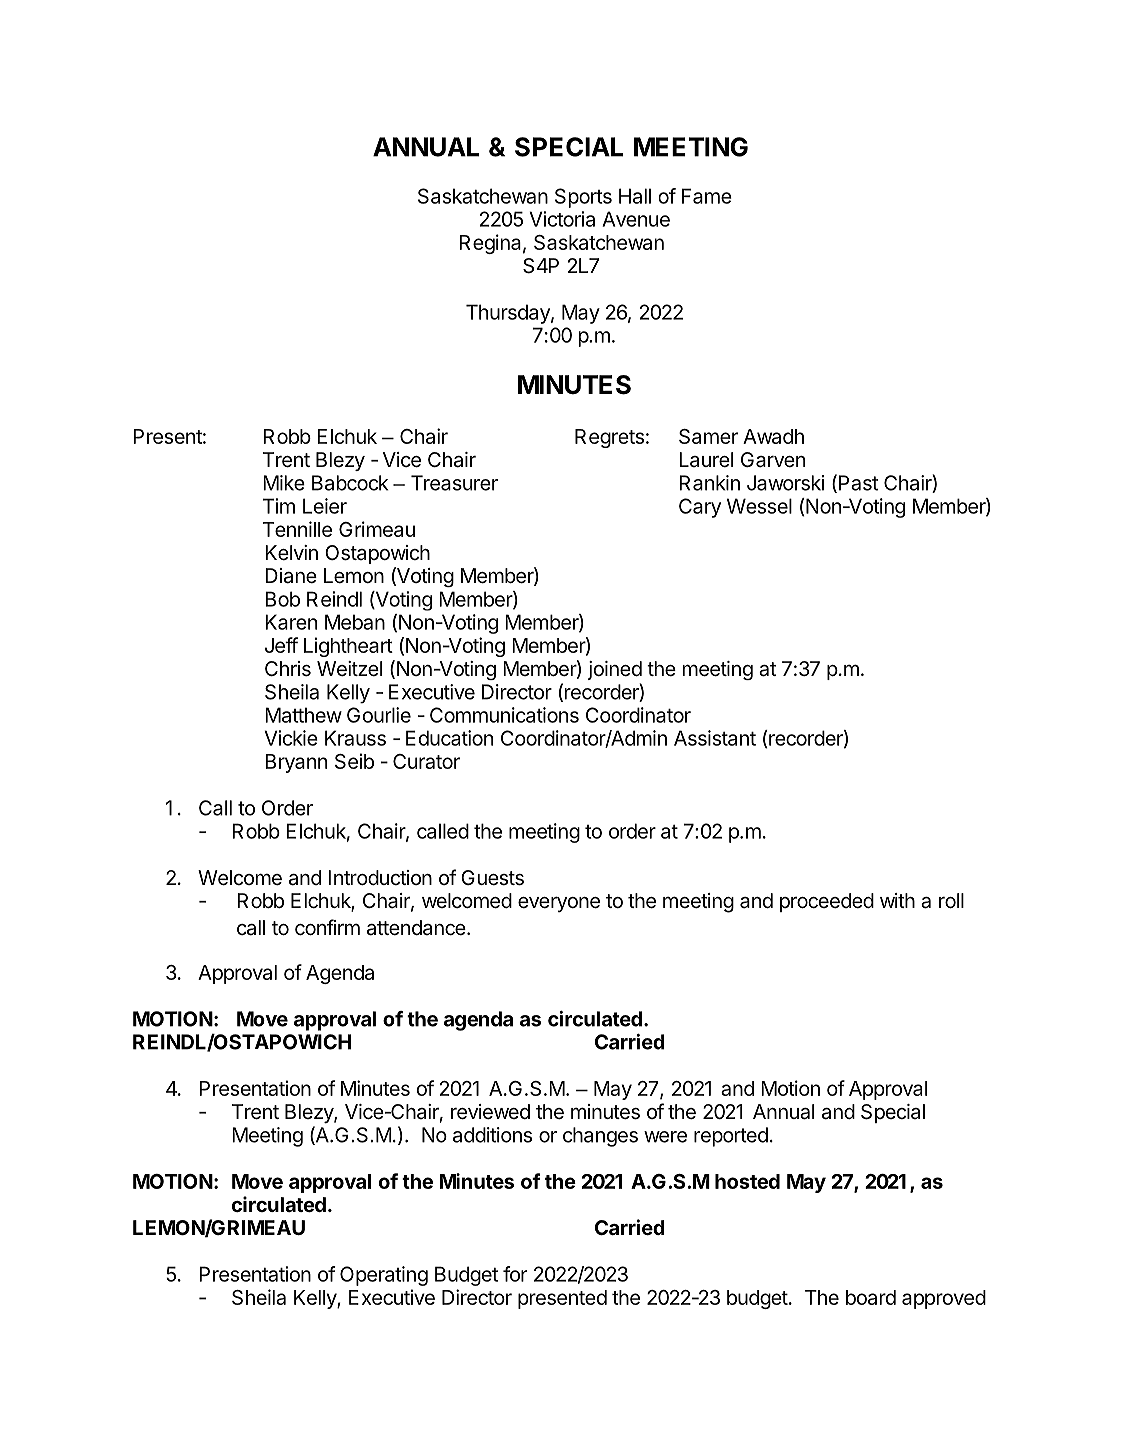 This page has width=1122, height=1453. Describe the element at coordinates (559, 904) in the page. I see `everyone` at that location.
